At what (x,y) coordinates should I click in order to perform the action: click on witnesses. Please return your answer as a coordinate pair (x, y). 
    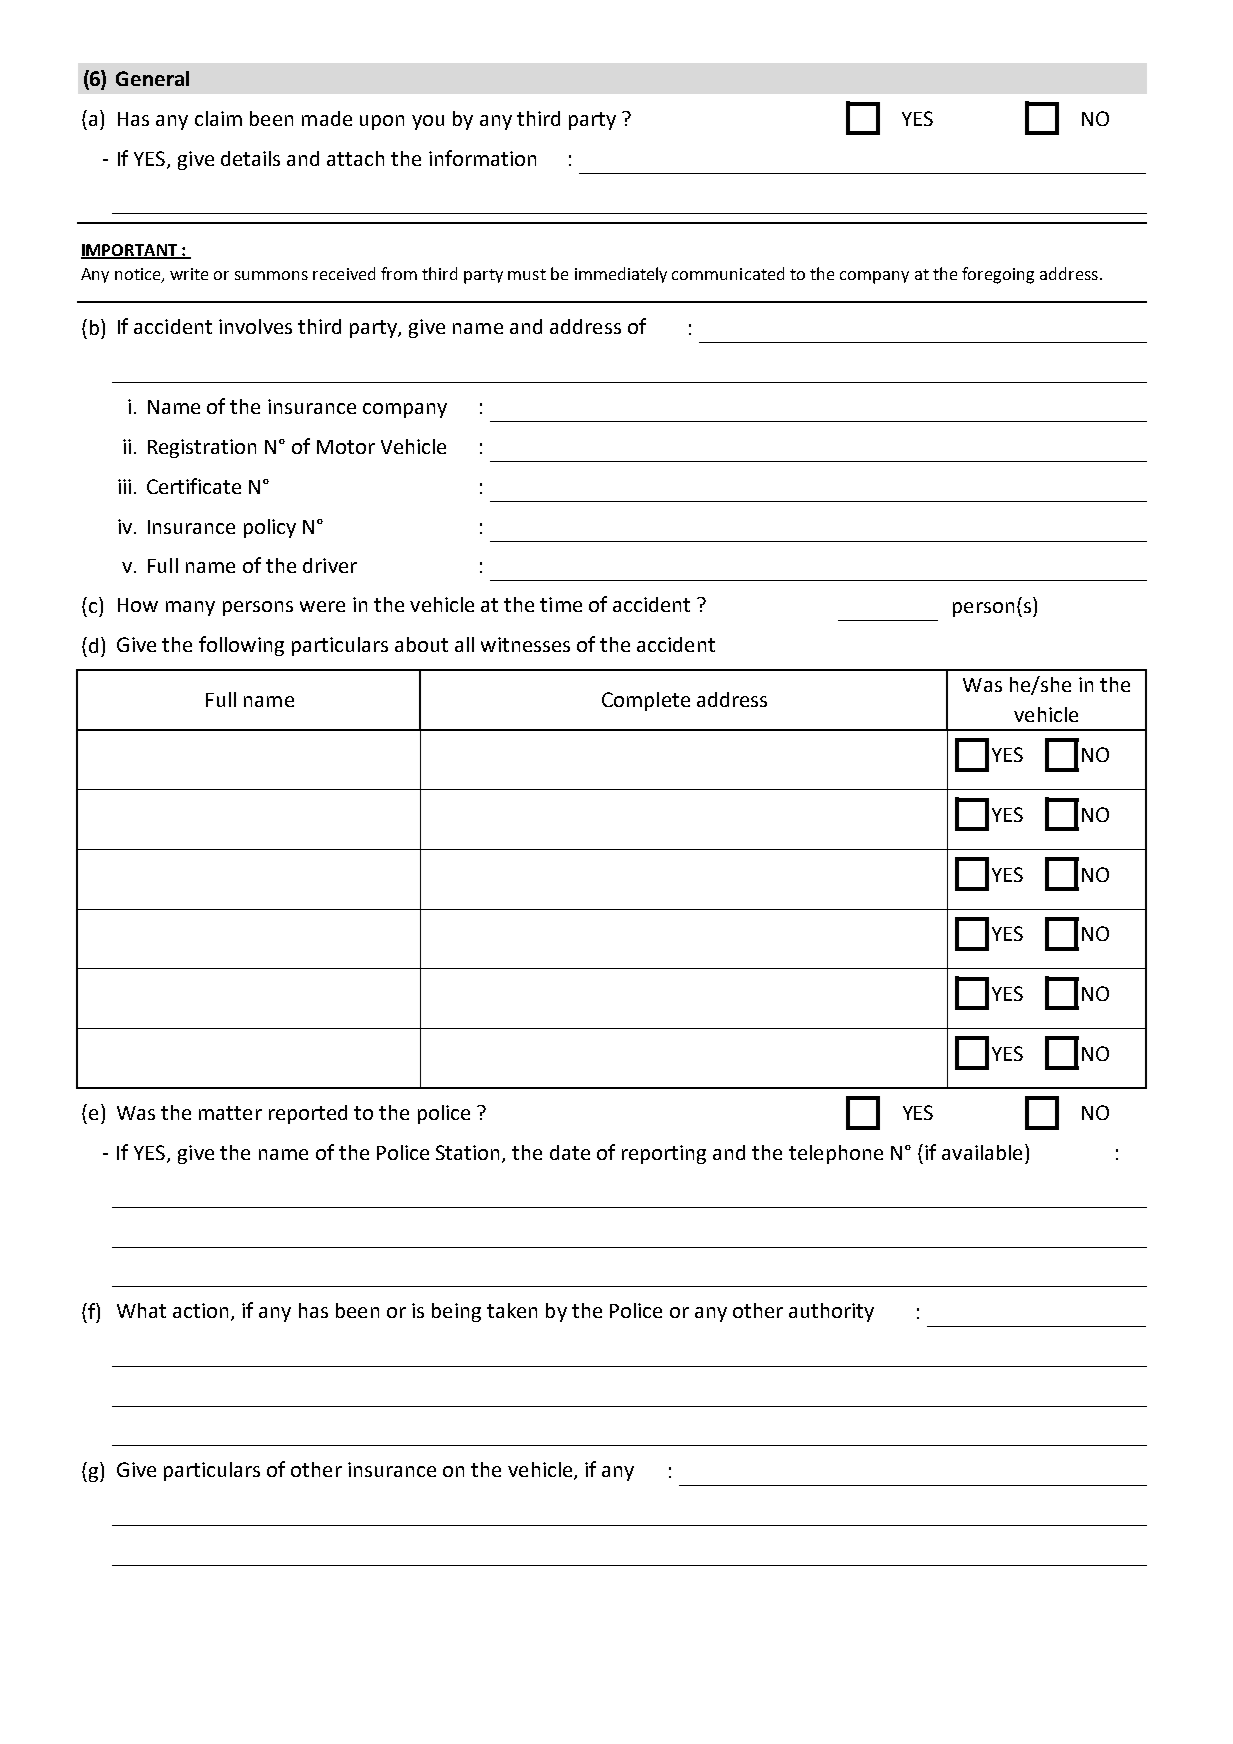
    Looking at the image, I should click on (525, 644).
